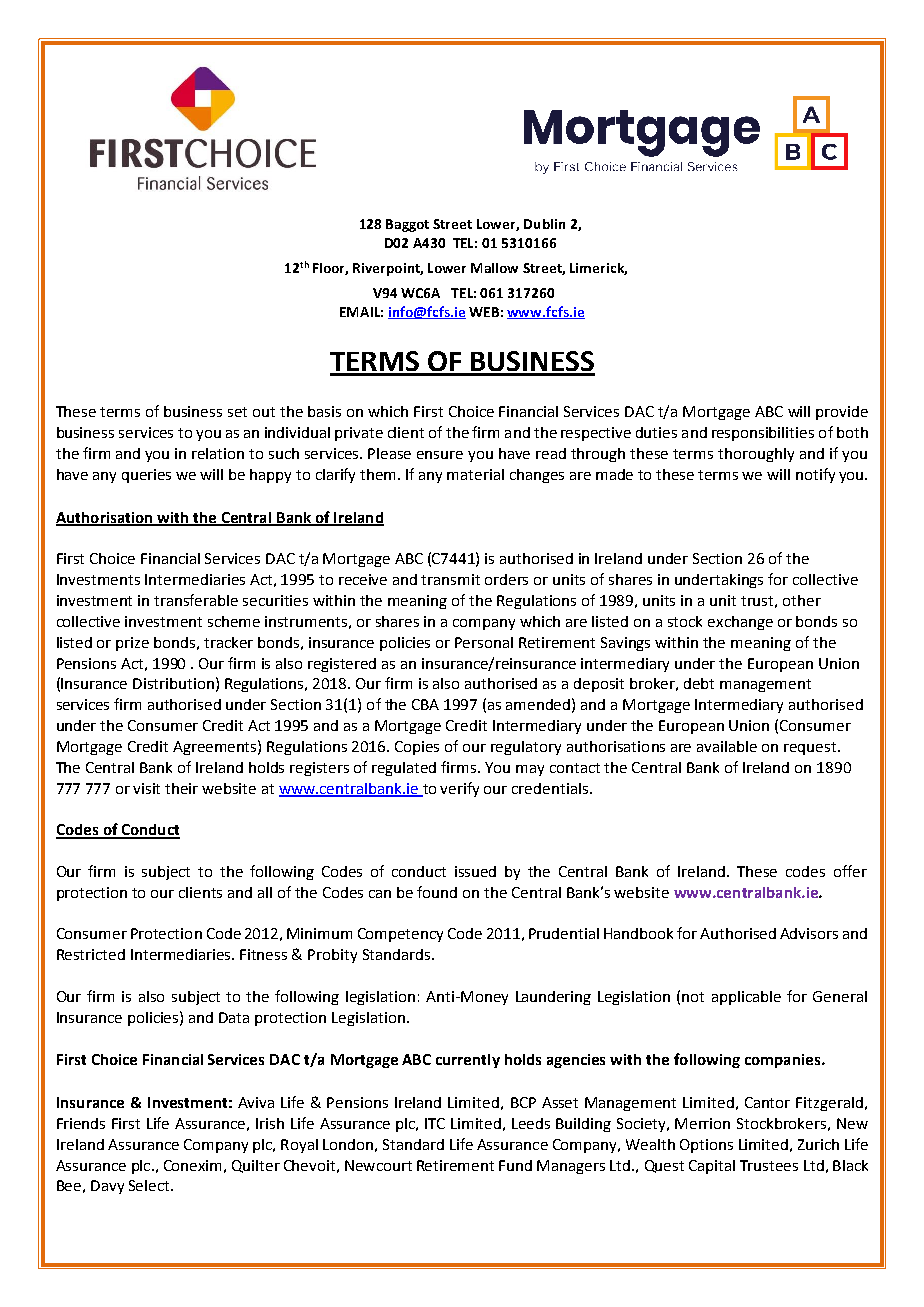  I want to click on CBA, so click(425, 704).
